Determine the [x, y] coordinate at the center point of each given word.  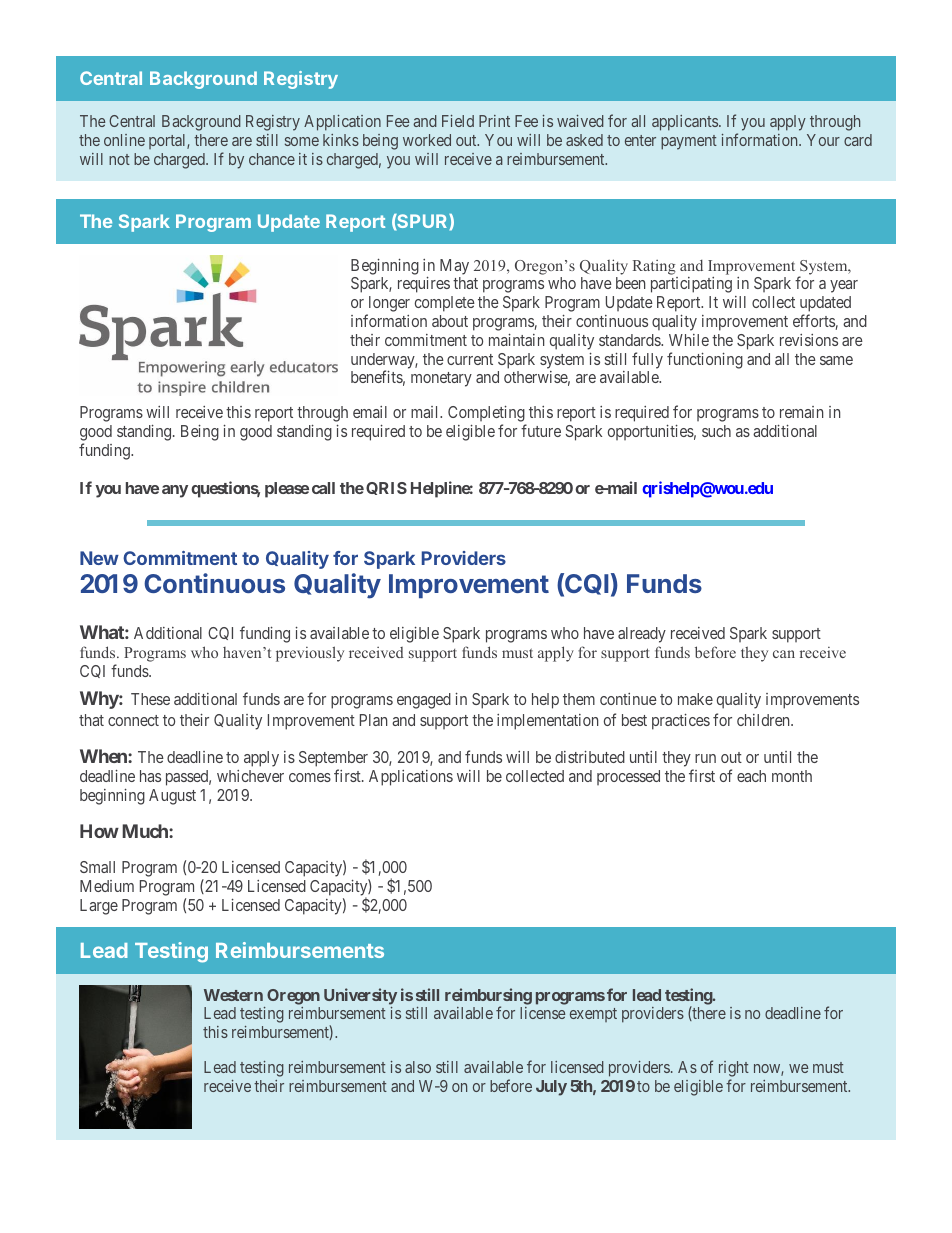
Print [494, 121]
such [716, 431]
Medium [107, 886]
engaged [424, 701]
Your [823, 140]
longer [388, 305]
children [764, 720]
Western [233, 995]
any [175, 491]
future [541, 430]
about [450, 321]
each [751, 776]
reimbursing [488, 997]
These [150, 699]
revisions [809, 340]
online [124, 140]
